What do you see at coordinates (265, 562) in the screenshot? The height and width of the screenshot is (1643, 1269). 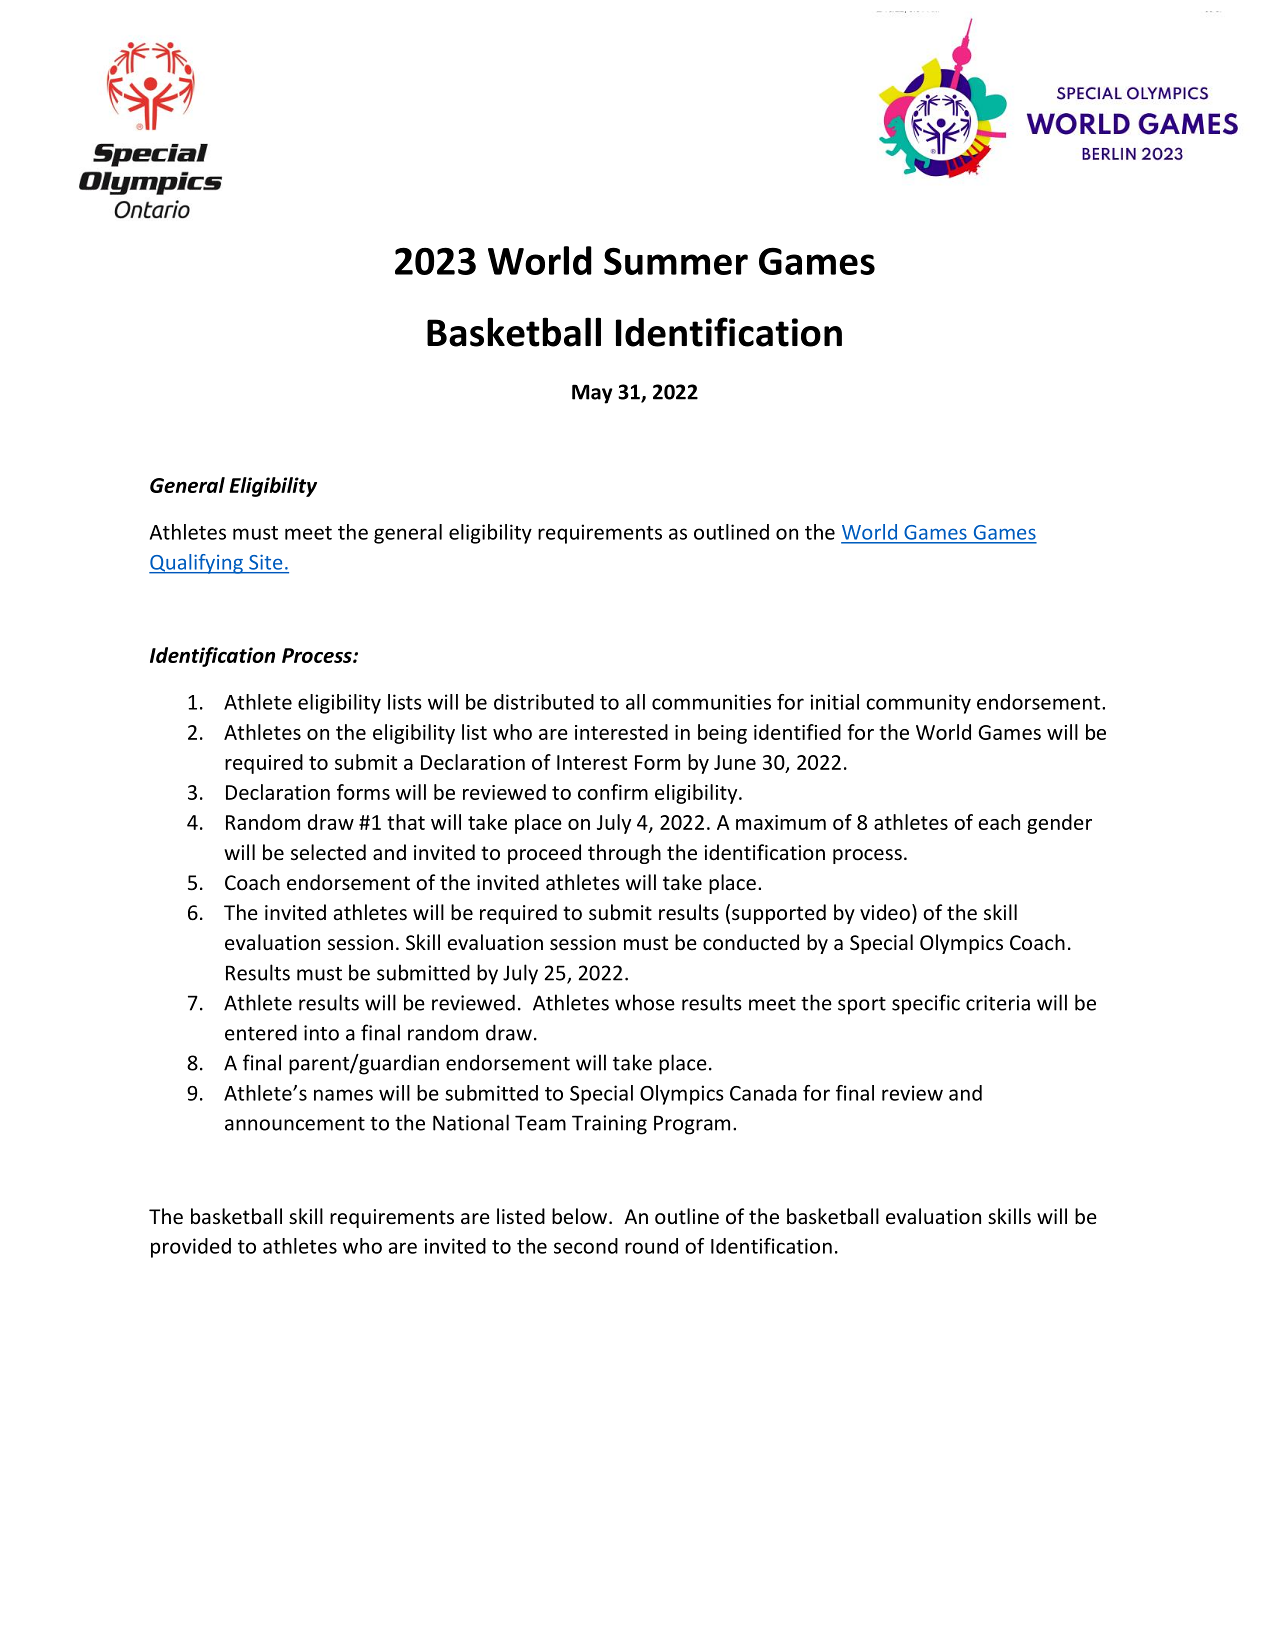 I see `Site` at bounding box center [265, 562].
